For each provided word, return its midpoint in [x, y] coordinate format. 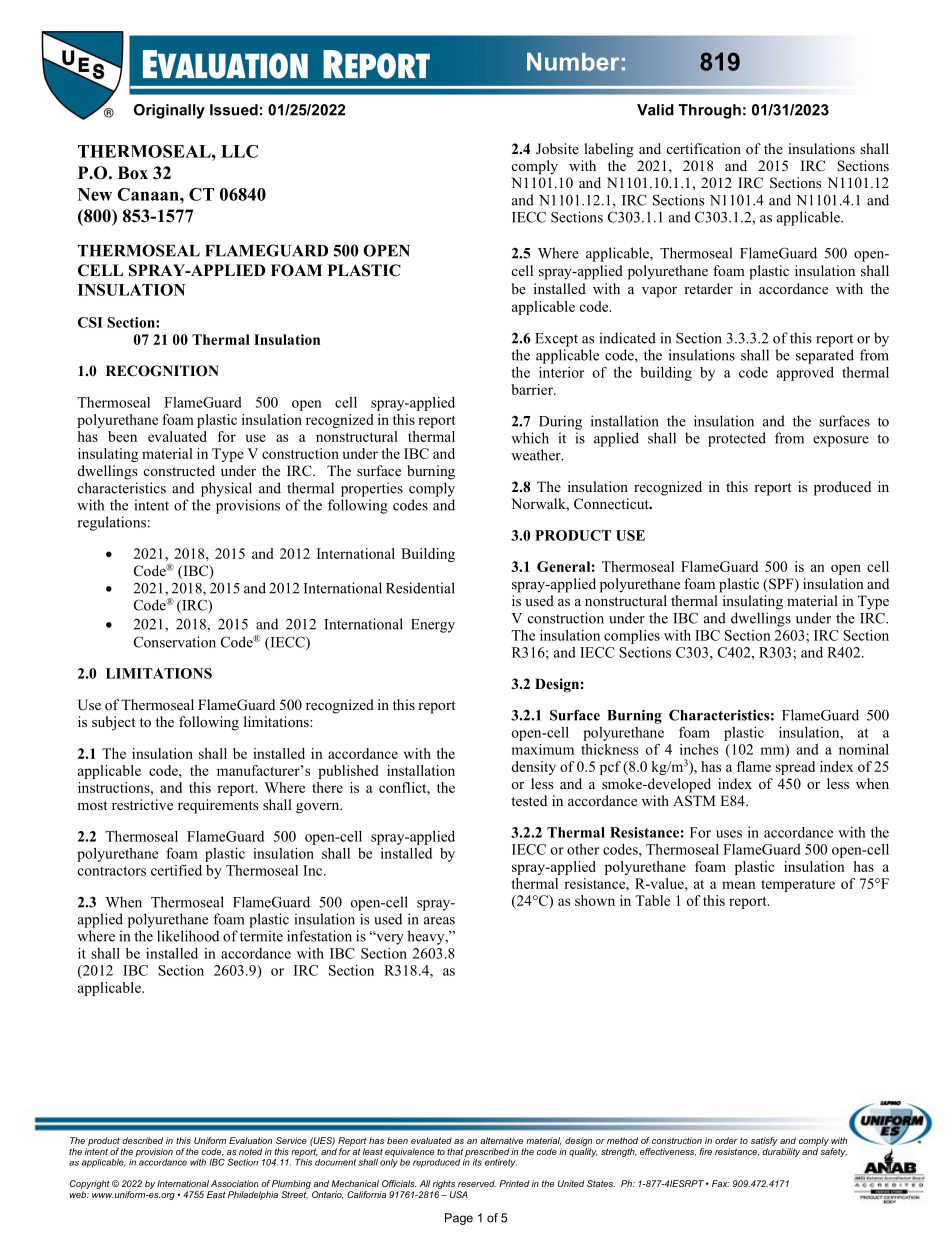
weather [537, 455]
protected [737, 439]
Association [234, 1183]
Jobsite [557, 149]
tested [529, 800]
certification [704, 148]
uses [729, 834]
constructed [179, 470]
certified [176, 870]
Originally [169, 111]
